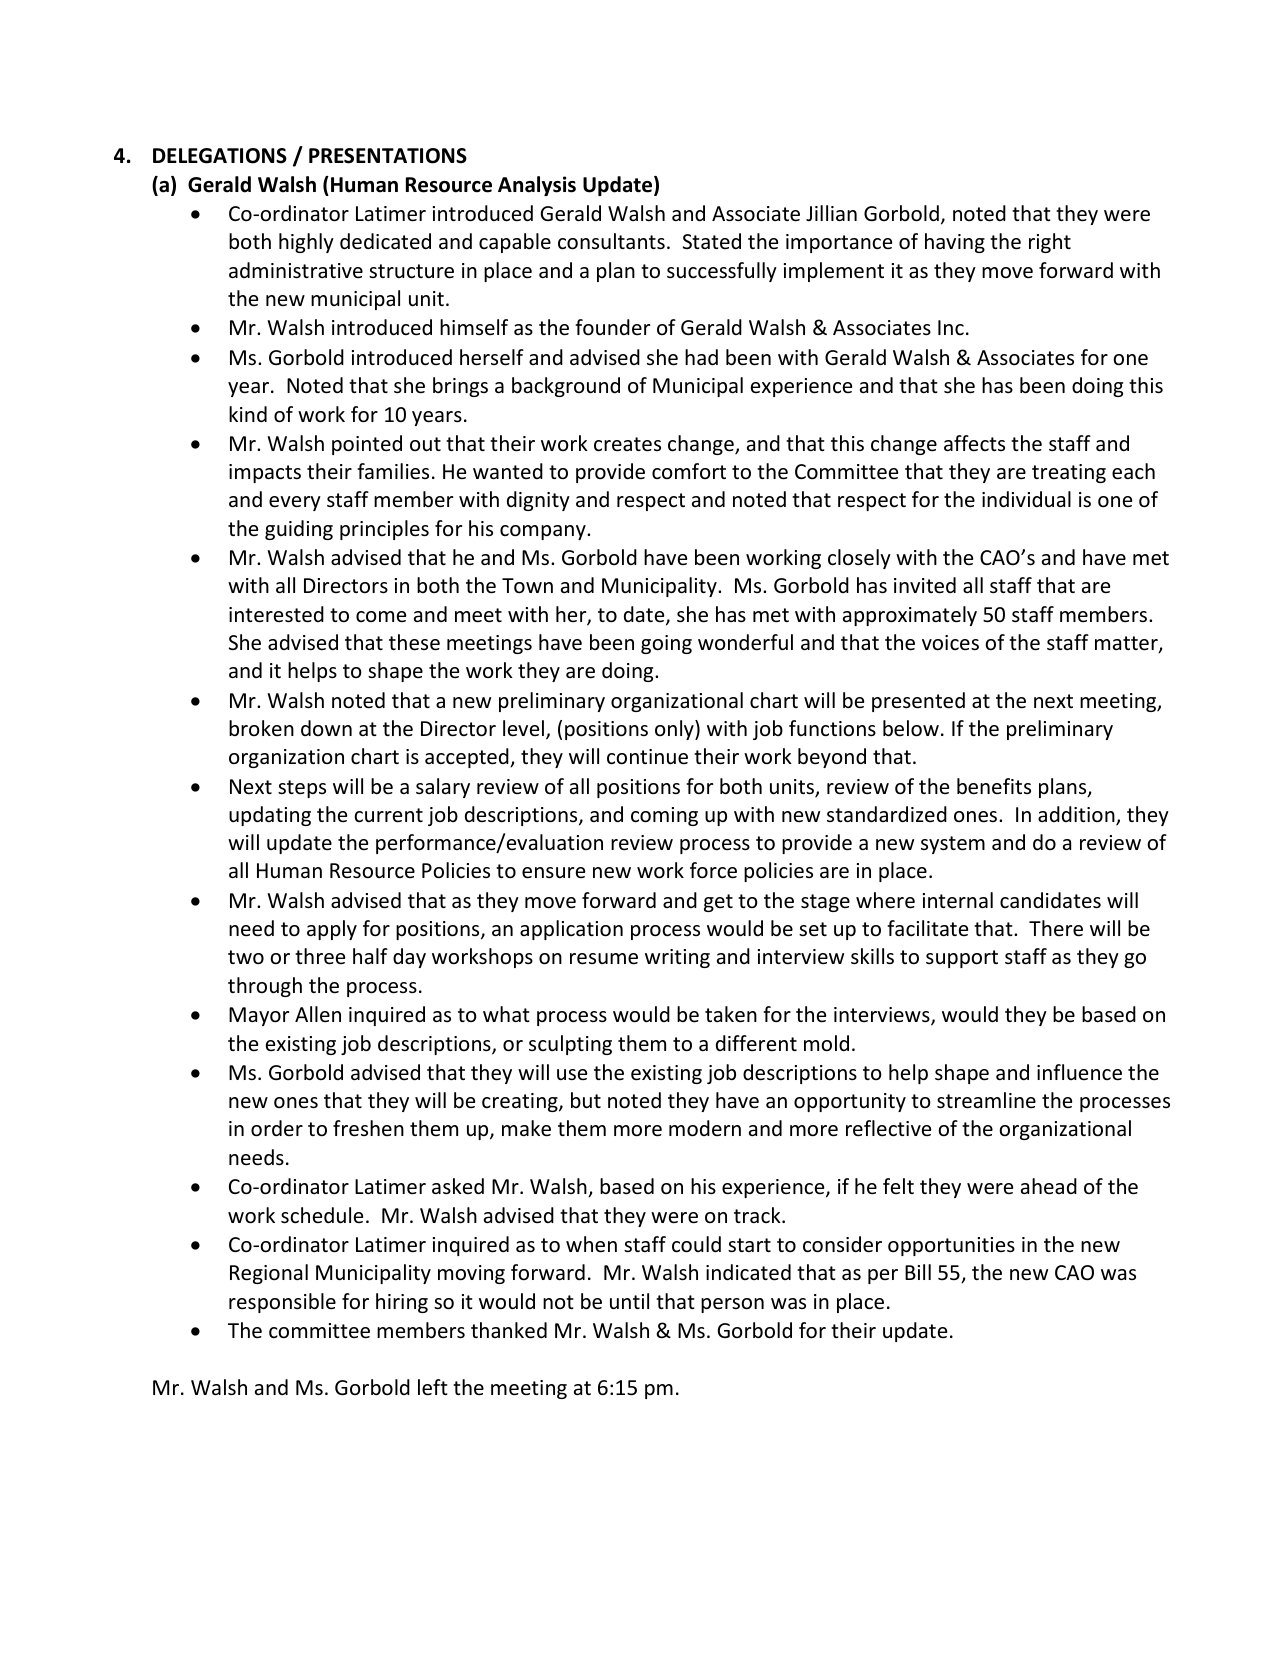 The image size is (1288, 1667). I want to click on highly, so click(306, 243).
